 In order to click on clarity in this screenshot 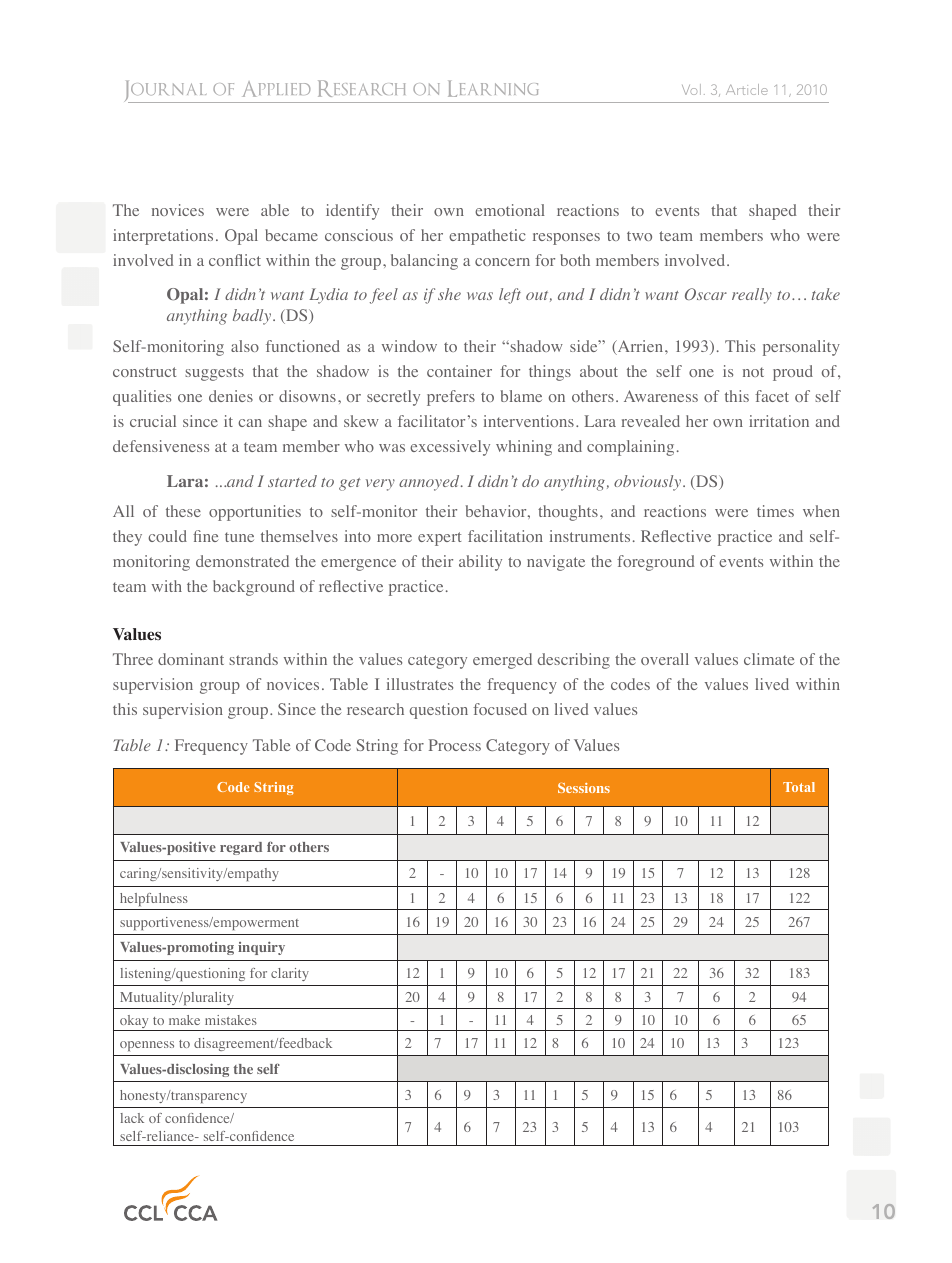, I will do `click(290, 974)`.
